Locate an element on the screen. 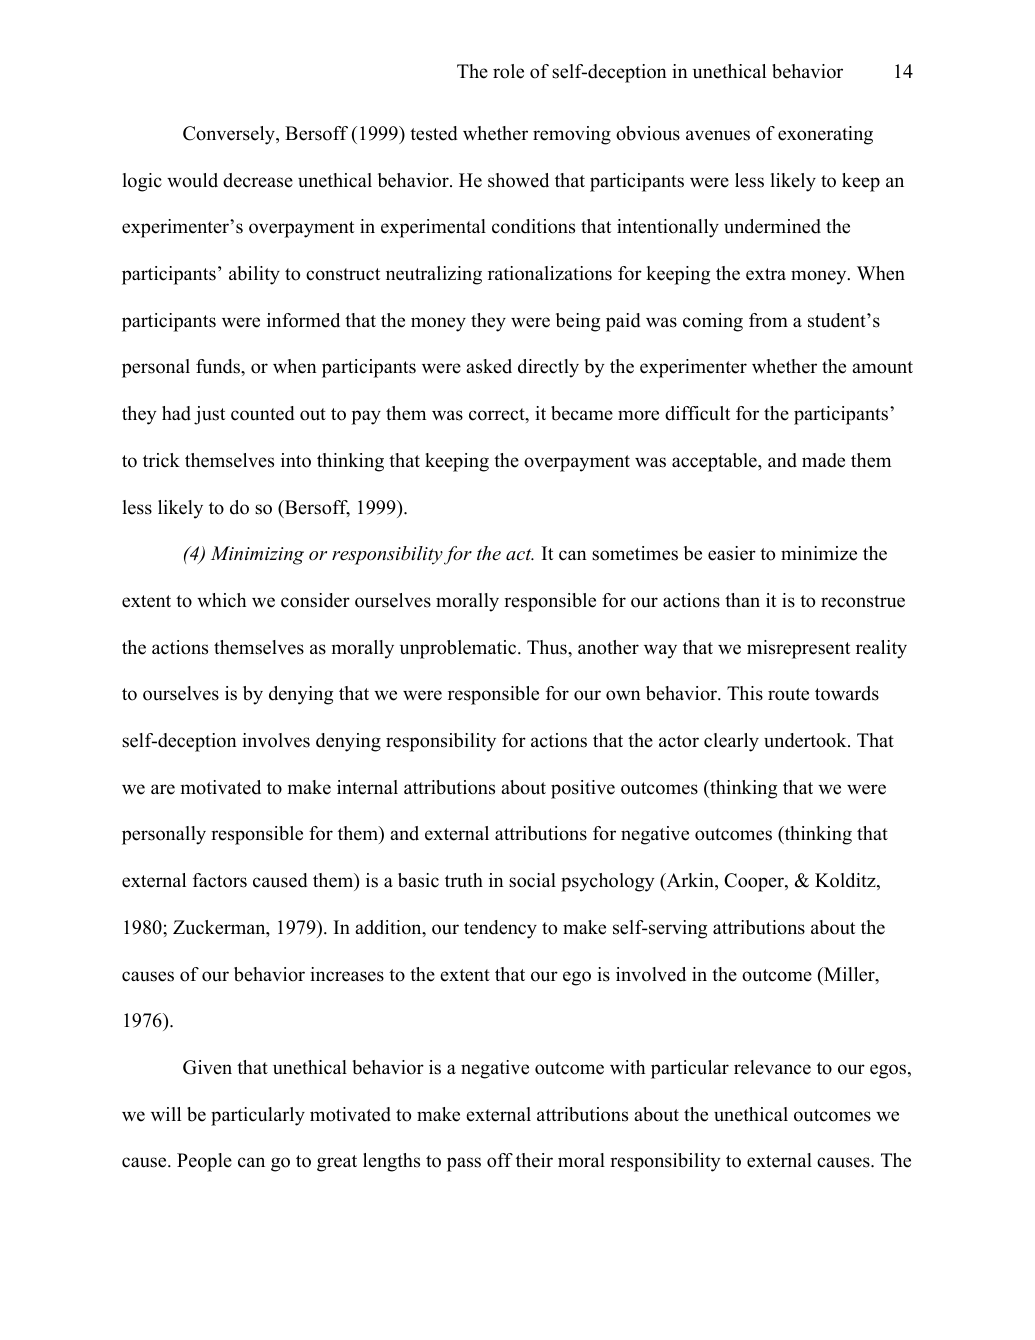 The image size is (1035, 1340). People is located at coordinates (204, 1162).
